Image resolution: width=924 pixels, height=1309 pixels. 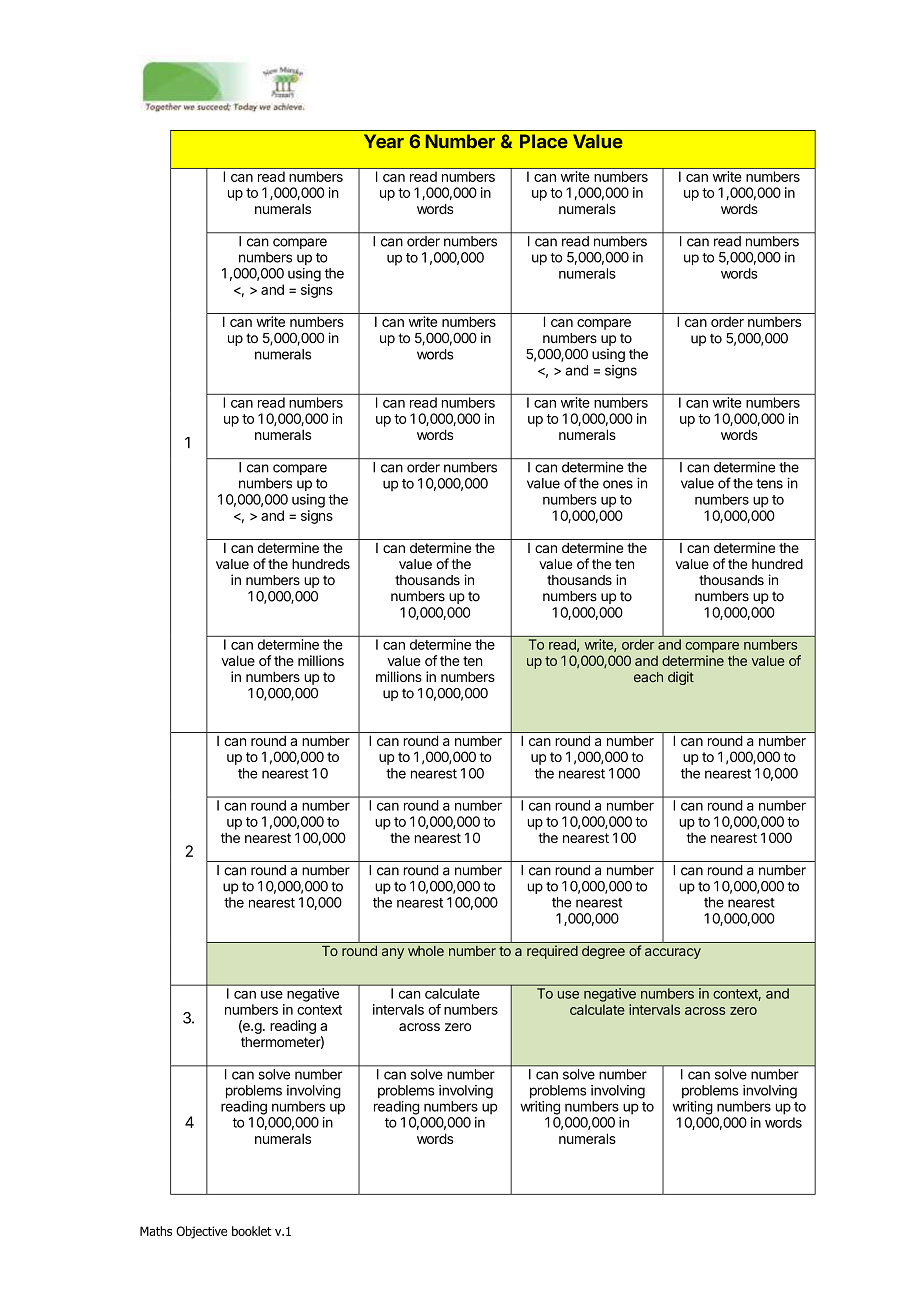 What do you see at coordinates (769, 483) in the screenshot?
I see `tens` at bounding box center [769, 483].
